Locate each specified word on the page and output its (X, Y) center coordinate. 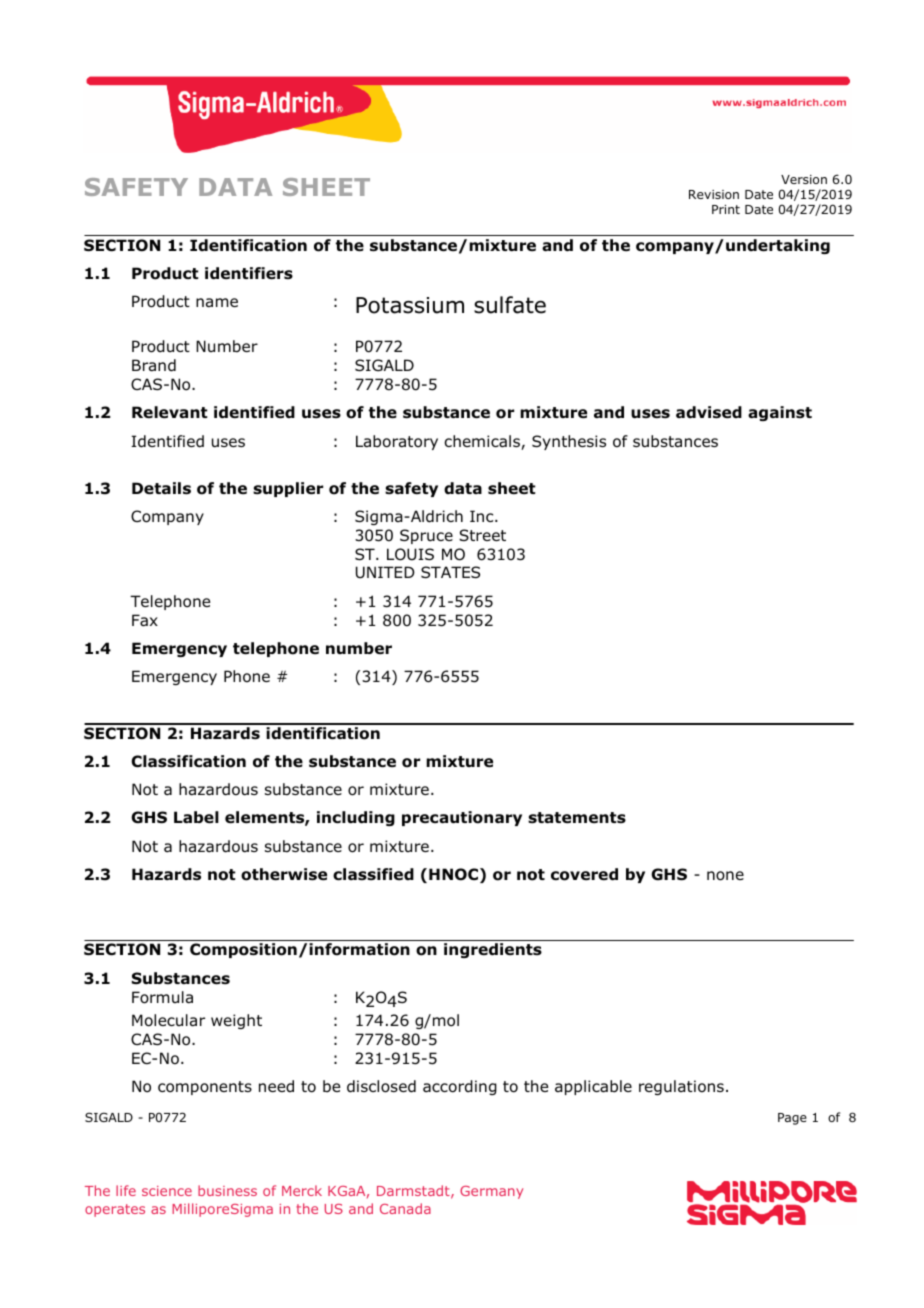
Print (726, 209)
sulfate (510, 305)
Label (196, 817)
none (725, 876)
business (227, 1190)
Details (161, 488)
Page (792, 1119)
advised (709, 412)
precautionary (462, 818)
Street (482, 535)
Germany (491, 1192)
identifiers (249, 273)
